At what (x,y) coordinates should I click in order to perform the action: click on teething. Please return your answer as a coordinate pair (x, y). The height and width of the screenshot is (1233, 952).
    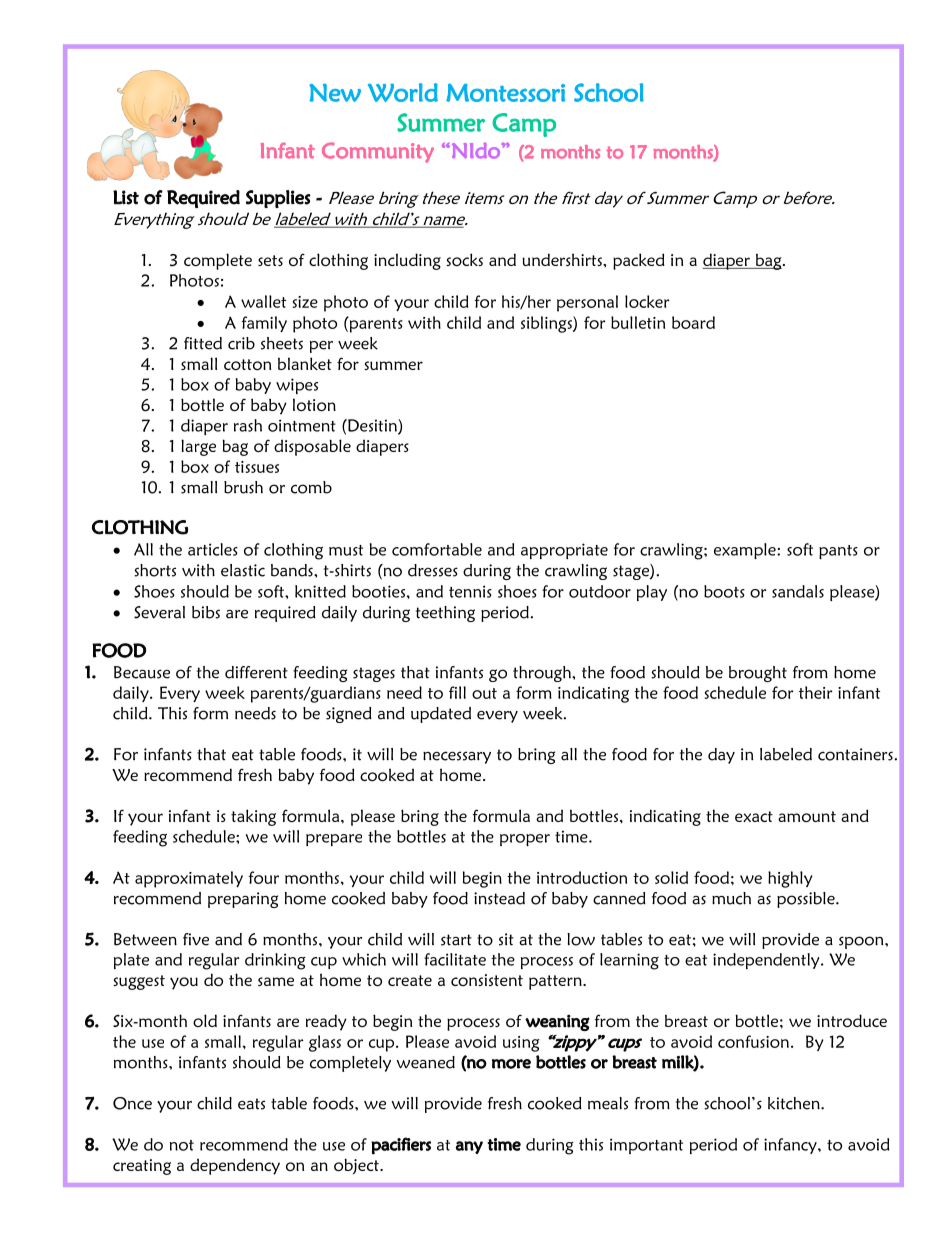
    Looking at the image, I should click on (445, 614).
